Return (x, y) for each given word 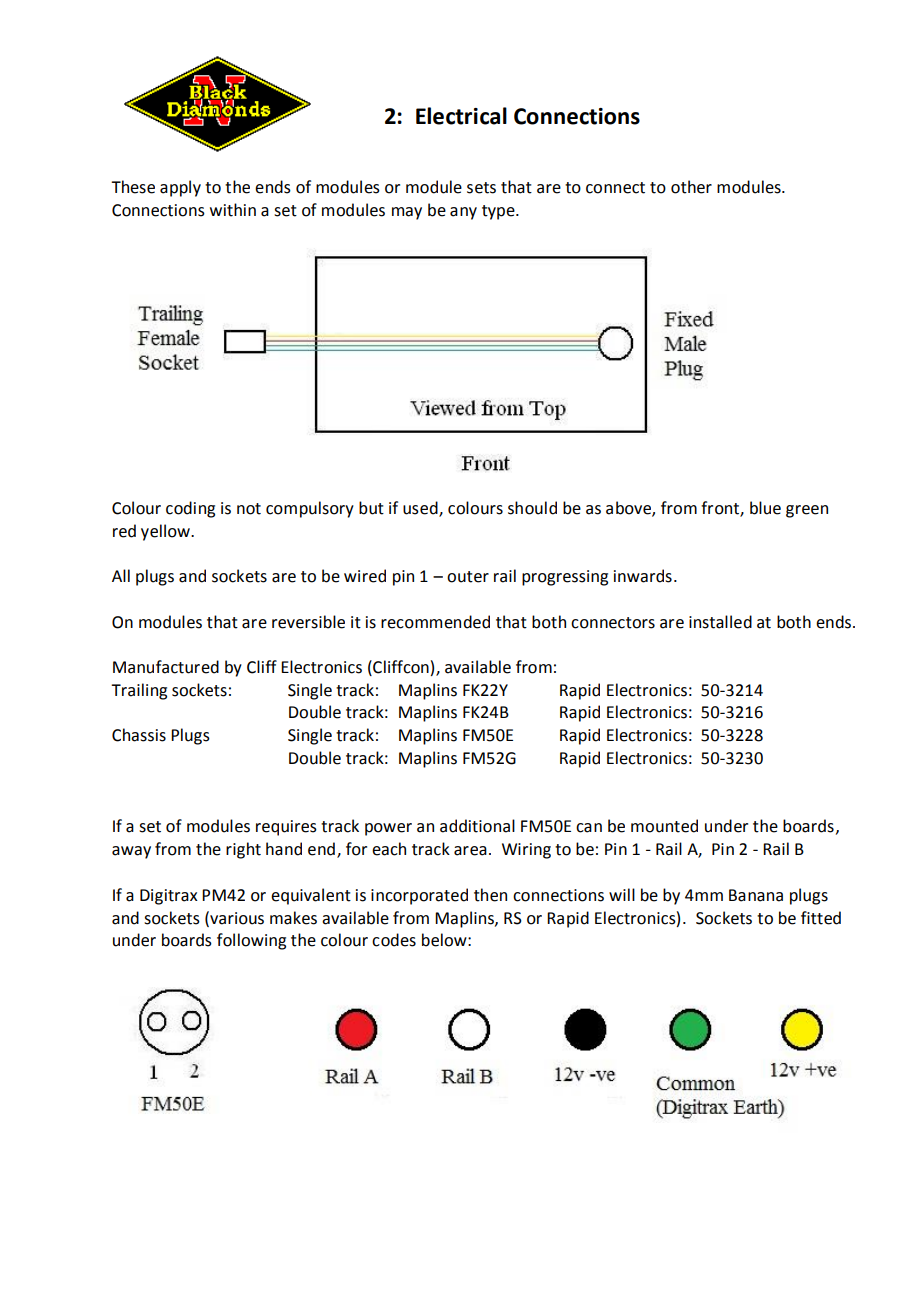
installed (720, 622)
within (233, 210)
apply (180, 188)
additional (477, 826)
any (463, 213)
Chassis (139, 735)
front (721, 508)
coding (190, 509)
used (421, 508)
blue (765, 508)
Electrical (461, 116)
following (251, 941)
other (691, 187)
